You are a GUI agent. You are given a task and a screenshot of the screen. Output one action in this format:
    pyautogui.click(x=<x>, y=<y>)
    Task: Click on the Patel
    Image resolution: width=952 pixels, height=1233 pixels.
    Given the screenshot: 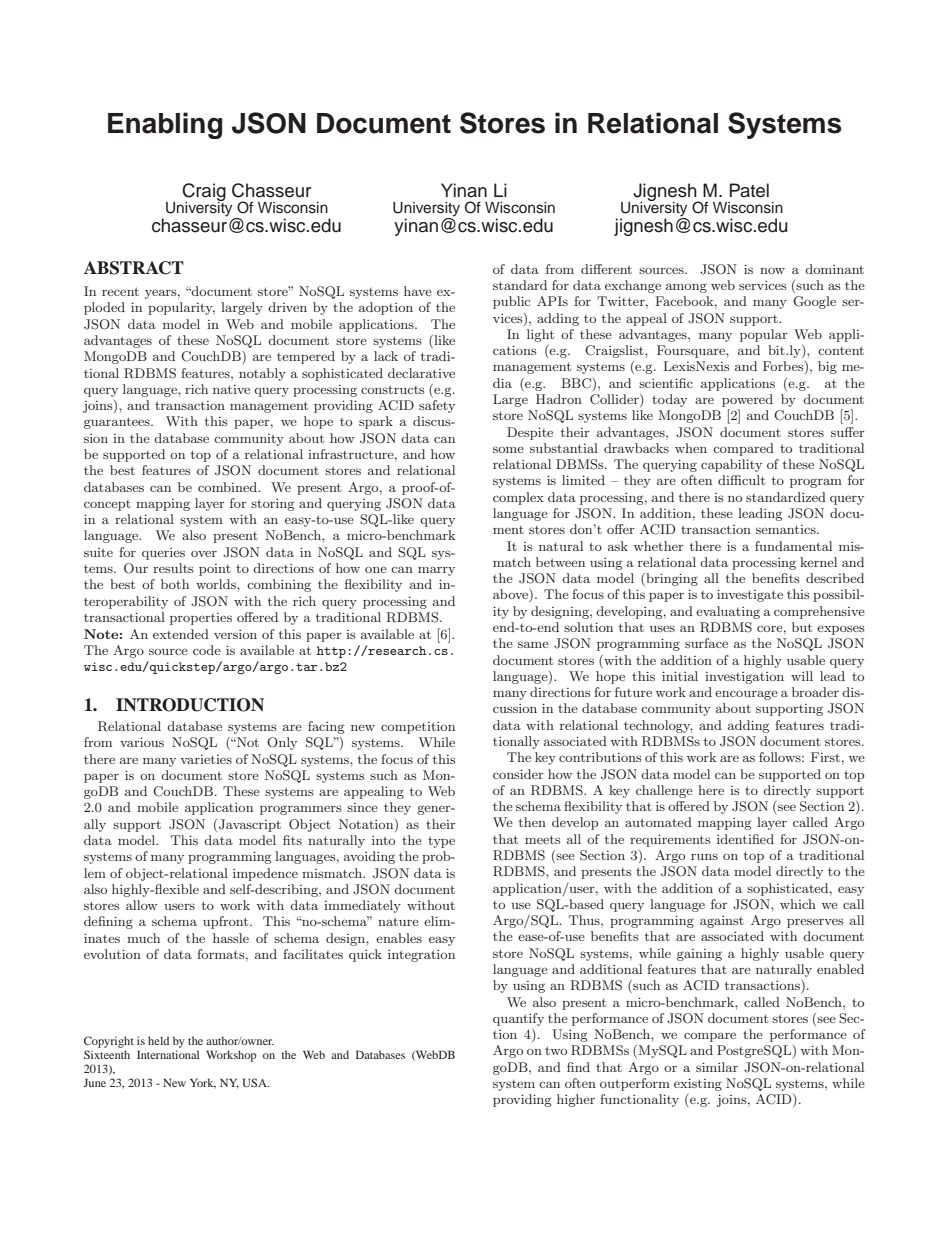 What is the action you would take?
    pyautogui.click(x=749, y=190)
